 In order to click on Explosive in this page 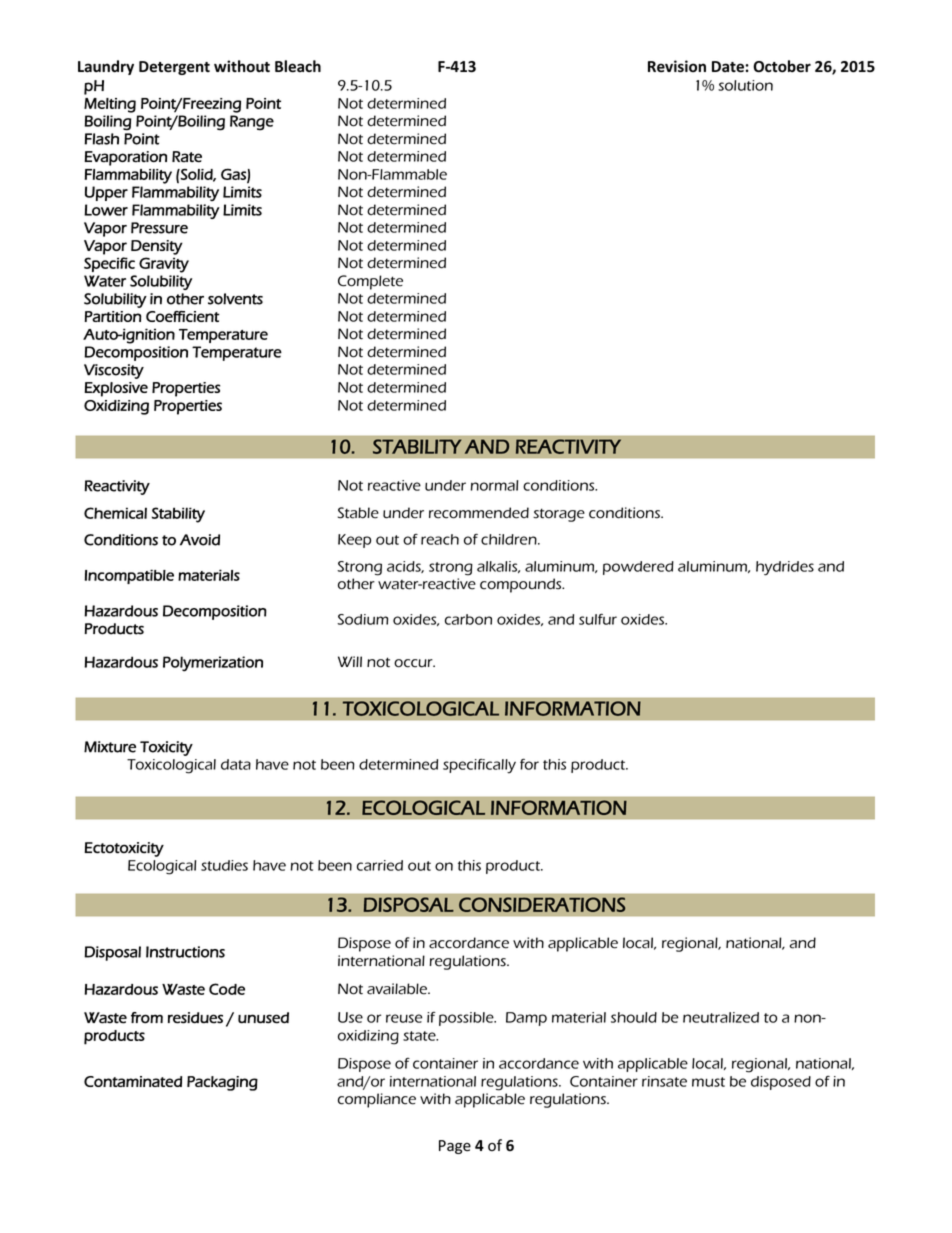, I will do `click(116, 389)`.
